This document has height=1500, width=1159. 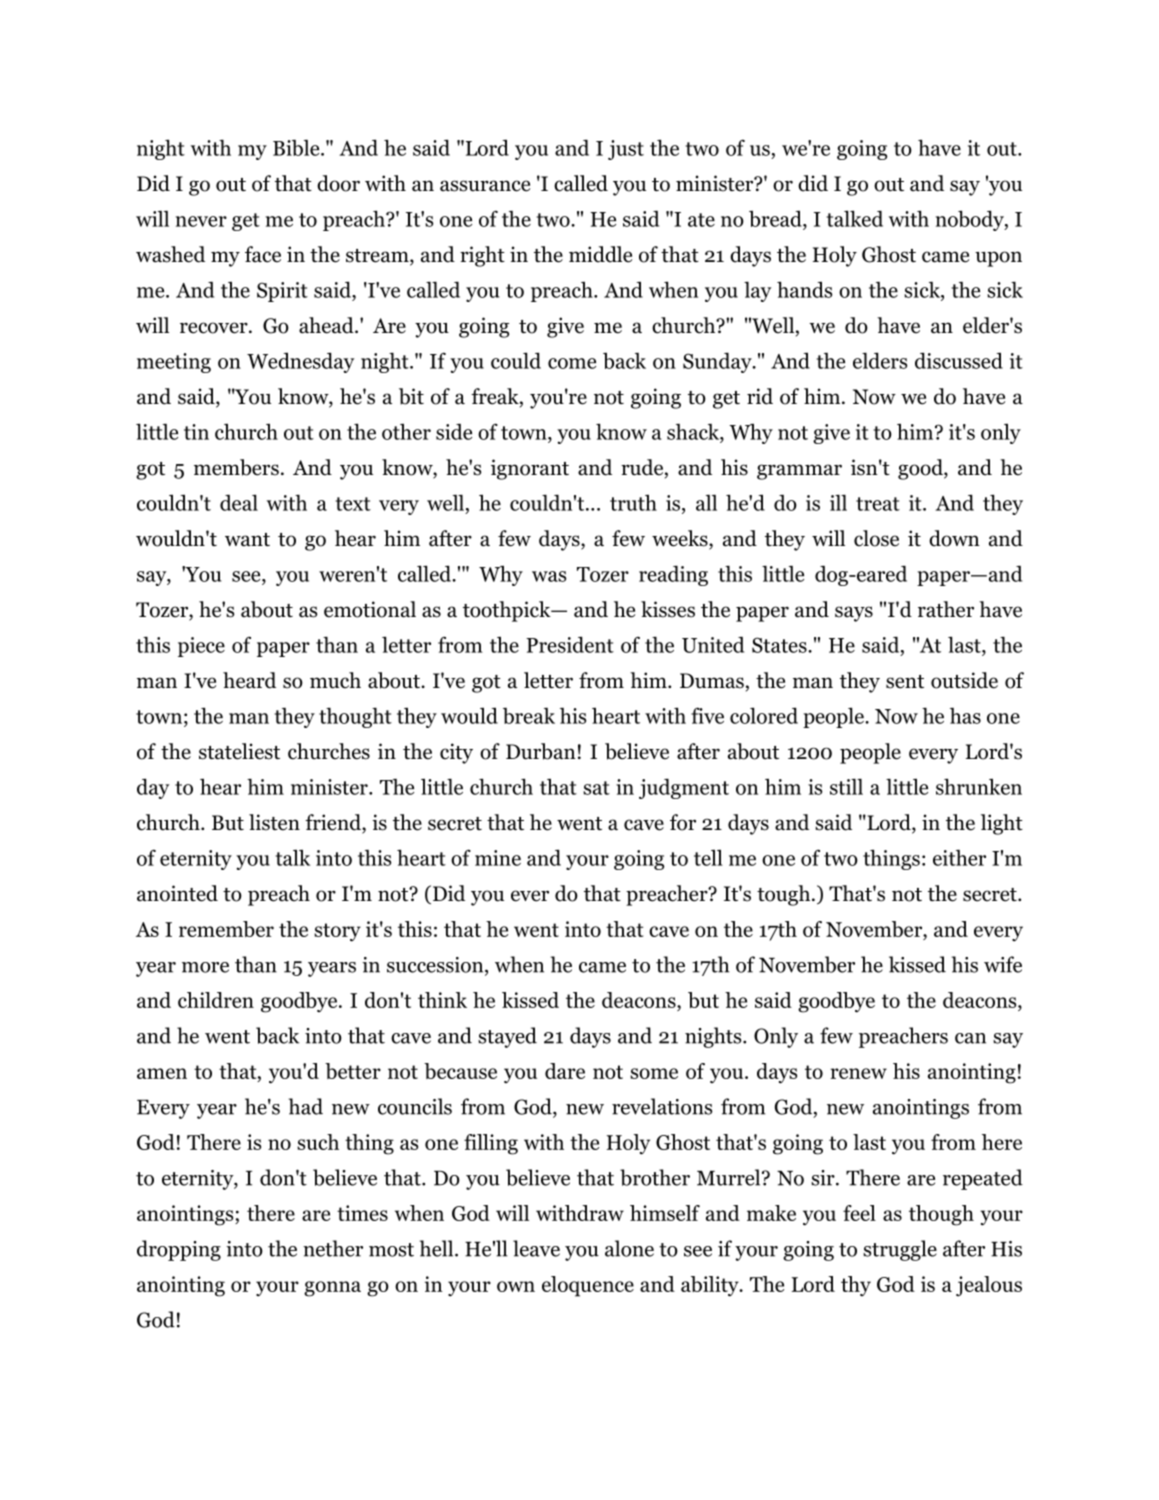 What do you see at coordinates (626, 150) in the document?
I see `just` at bounding box center [626, 150].
